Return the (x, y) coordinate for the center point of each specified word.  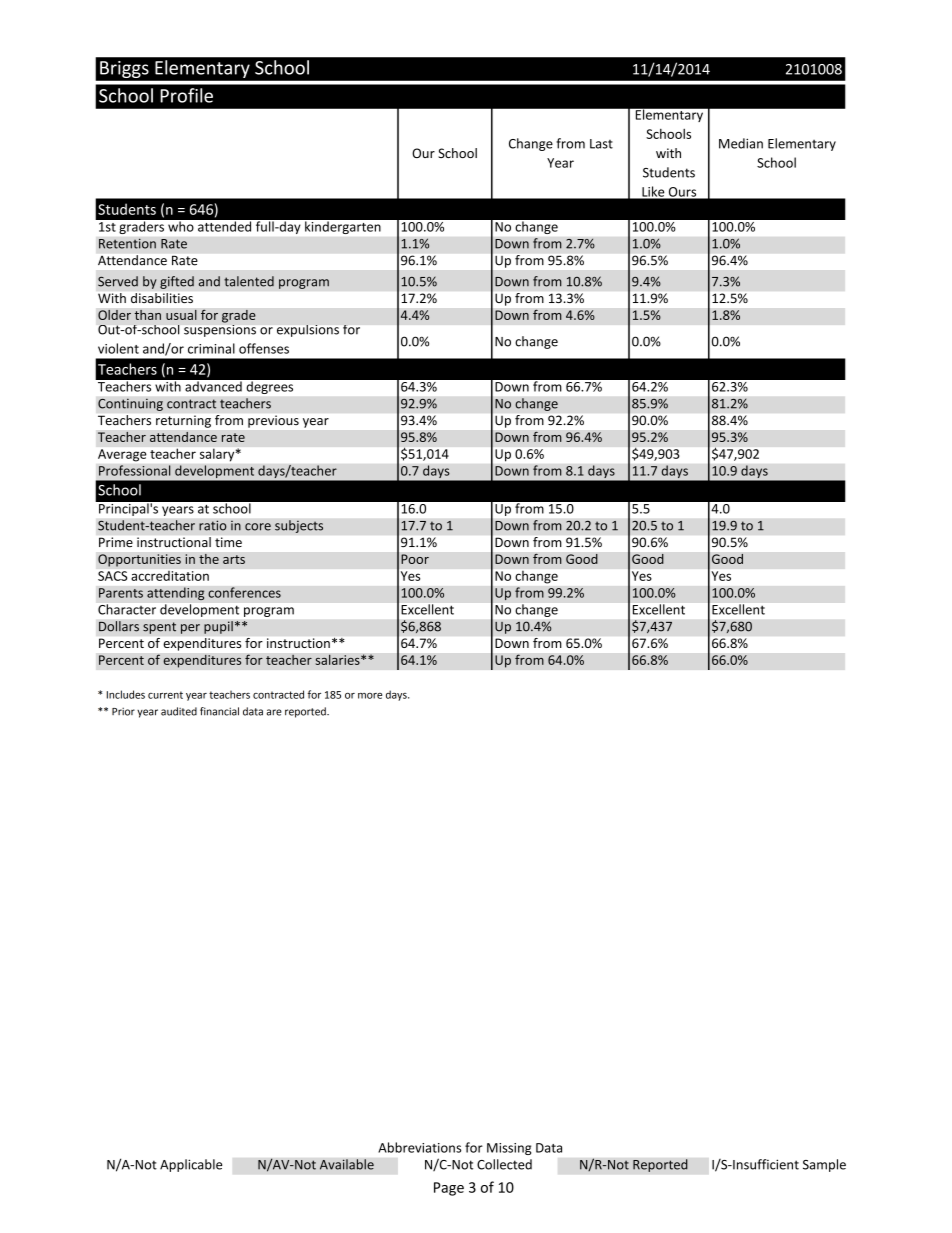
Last (601, 144)
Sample (824, 1165)
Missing (509, 1149)
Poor (415, 559)
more (370, 696)
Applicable (191, 1165)
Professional (134, 470)
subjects (299, 526)
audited (179, 711)
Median (741, 143)
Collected (504, 1164)
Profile (186, 95)
